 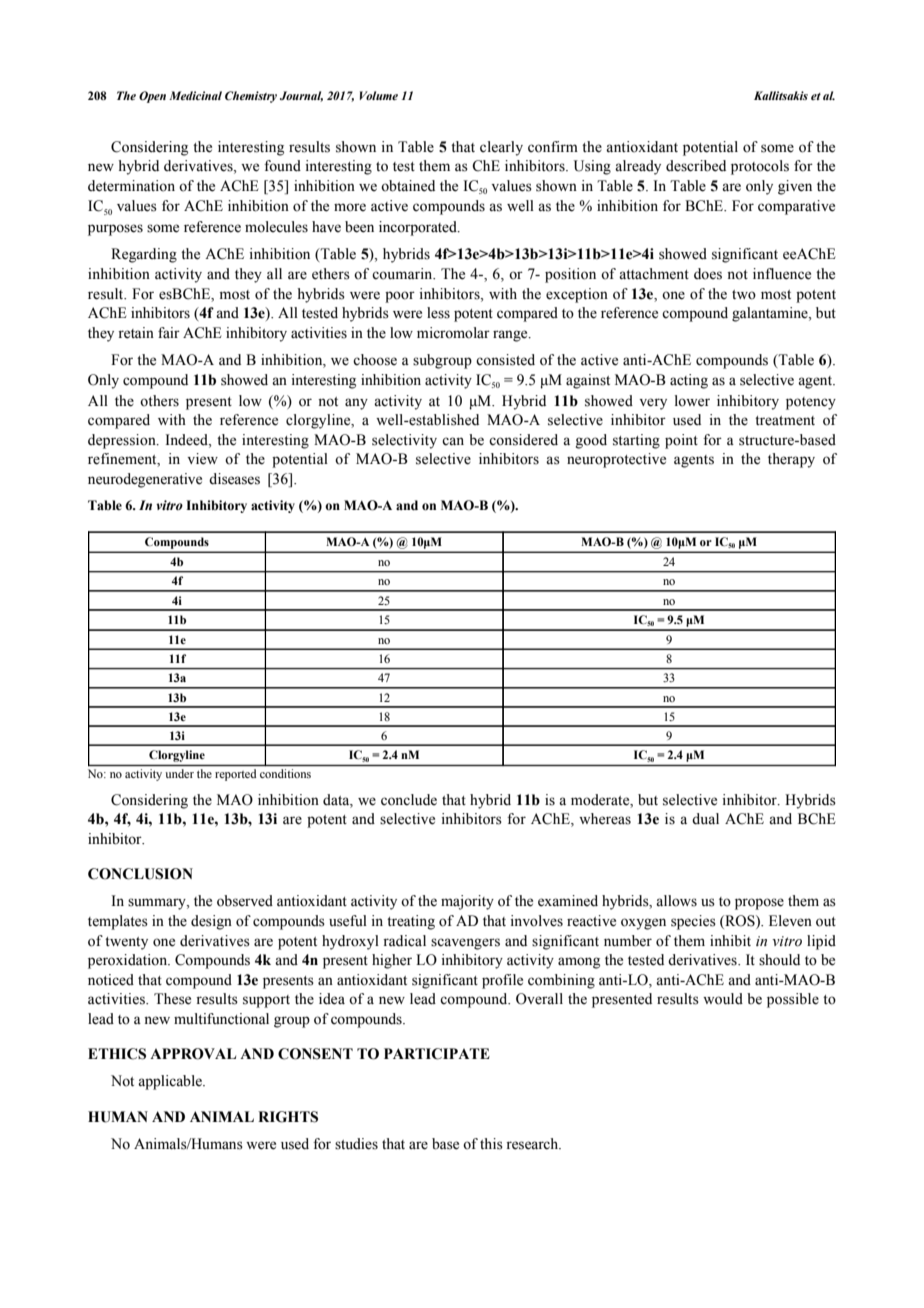 I want to click on protocols, so click(x=760, y=167).
